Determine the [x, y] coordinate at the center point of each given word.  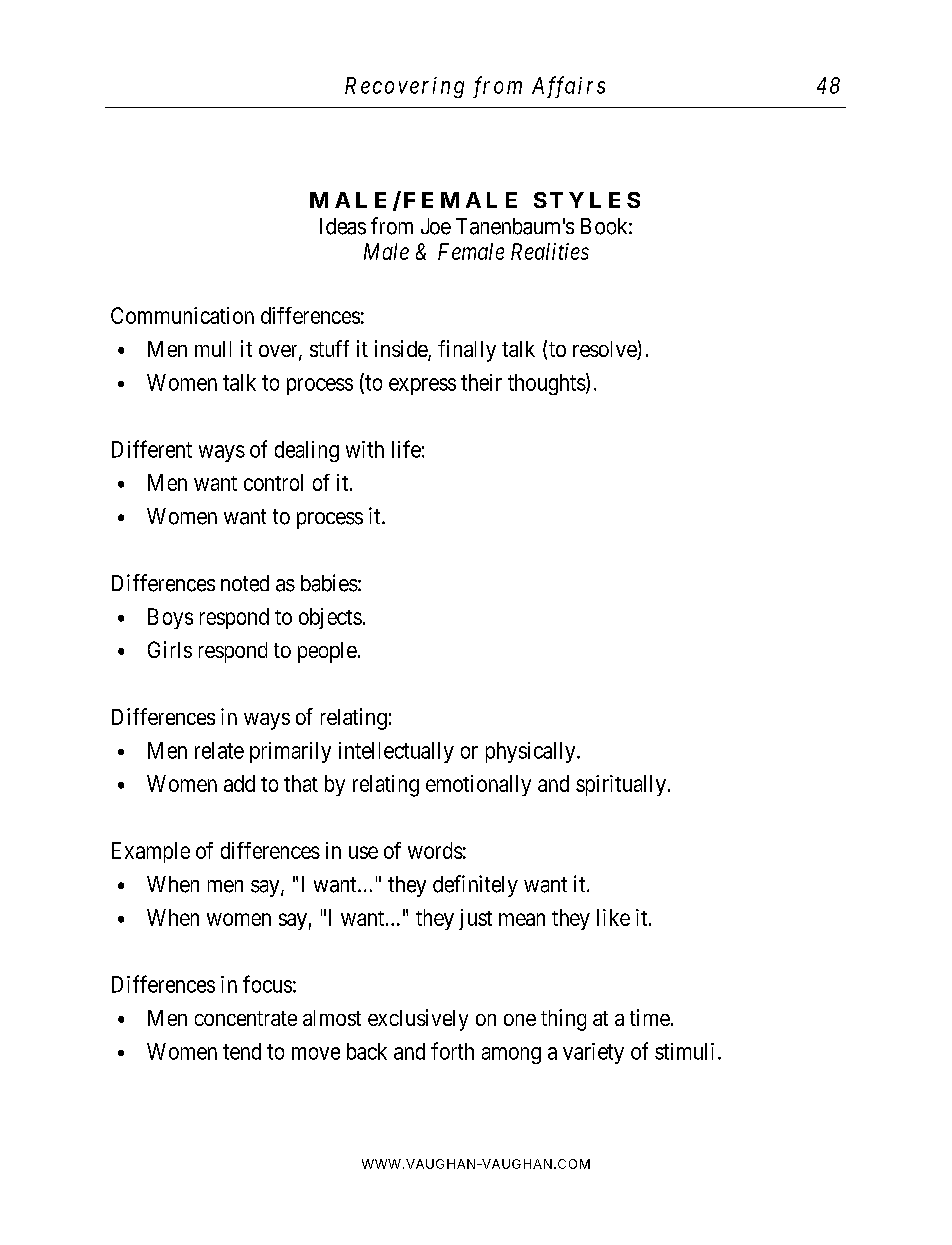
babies [329, 583]
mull [213, 349]
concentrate [246, 1018]
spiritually [621, 785]
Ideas [343, 226]
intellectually [396, 752]
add [239, 783]
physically [532, 752]
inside [402, 350]
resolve [605, 350]
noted [245, 583]
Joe [436, 226]
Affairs [568, 87]
